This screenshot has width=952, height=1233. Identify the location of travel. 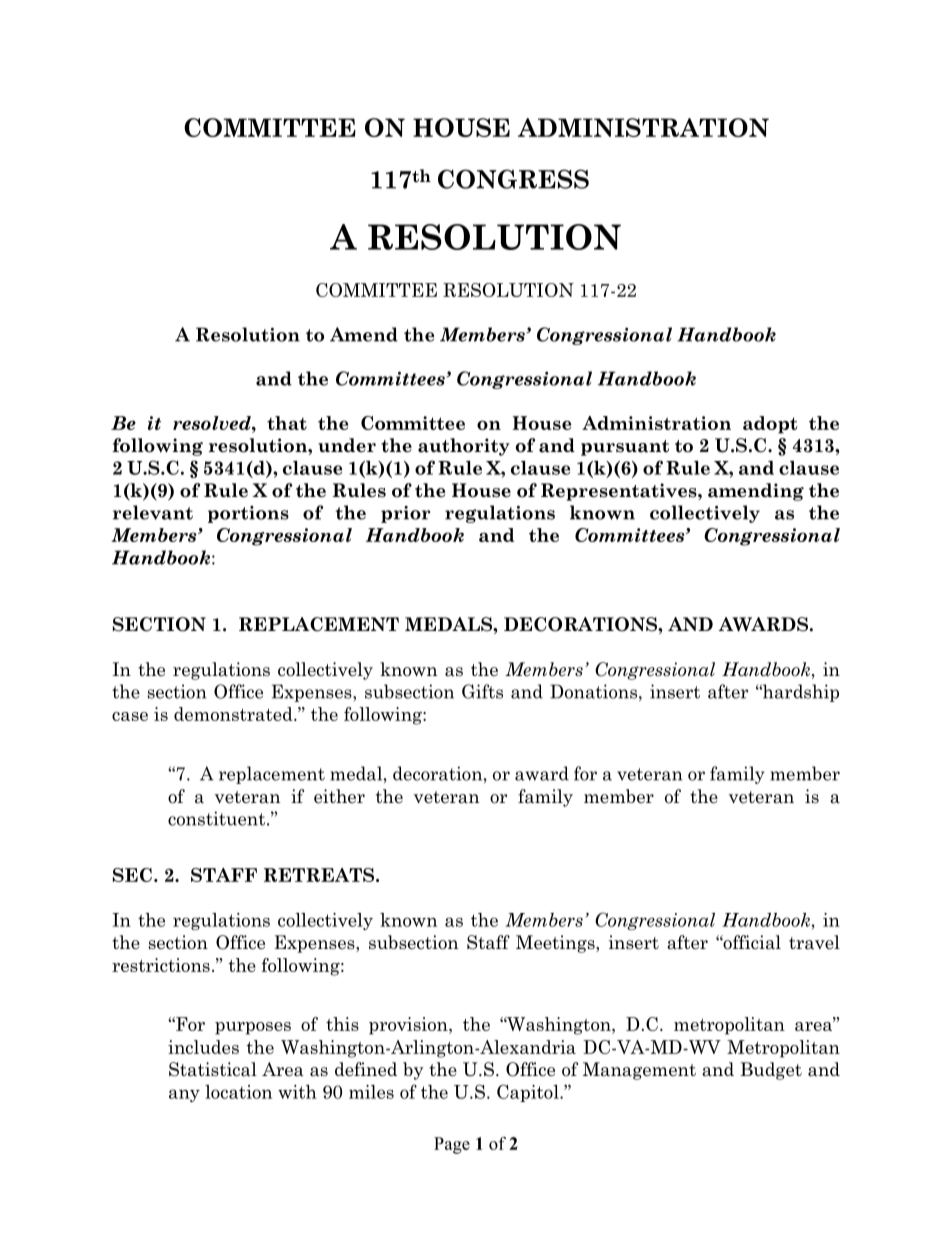
(814, 942).
